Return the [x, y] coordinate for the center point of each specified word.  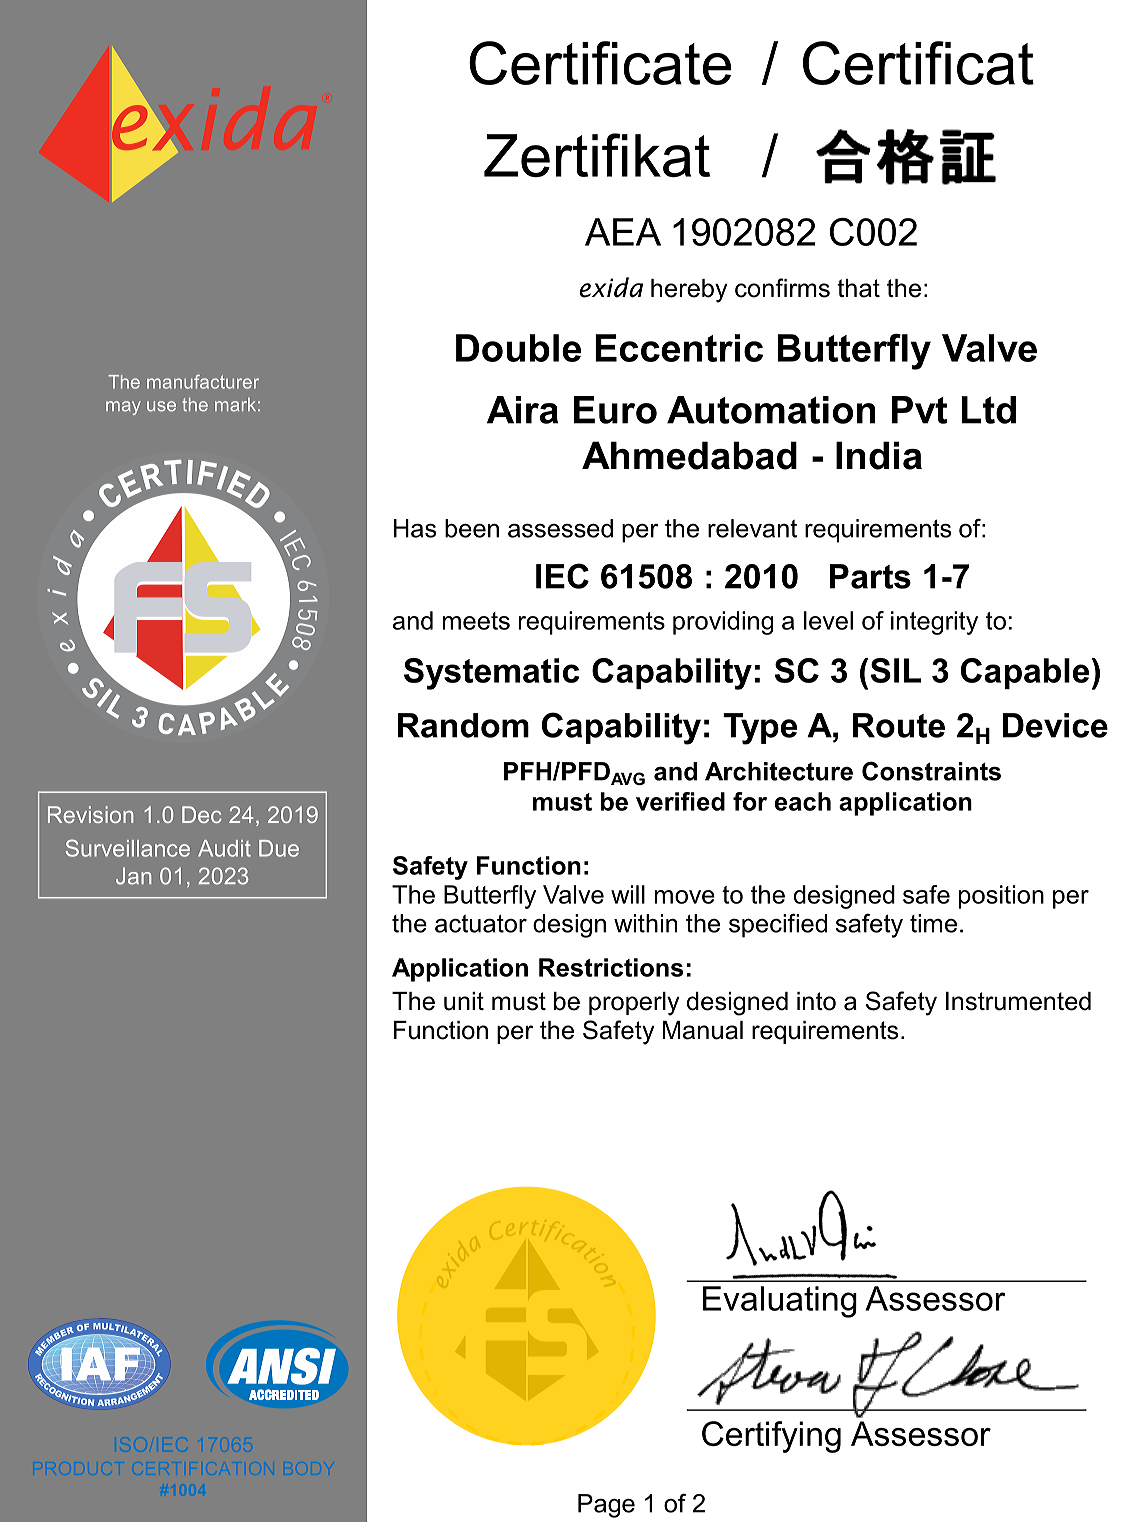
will [628, 894]
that [858, 288]
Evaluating [780, 1302]
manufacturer [203, 382]
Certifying [771, 1437]
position [1001, 897]
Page [606, 1506]
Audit [224, 848]
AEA [623, 232]
